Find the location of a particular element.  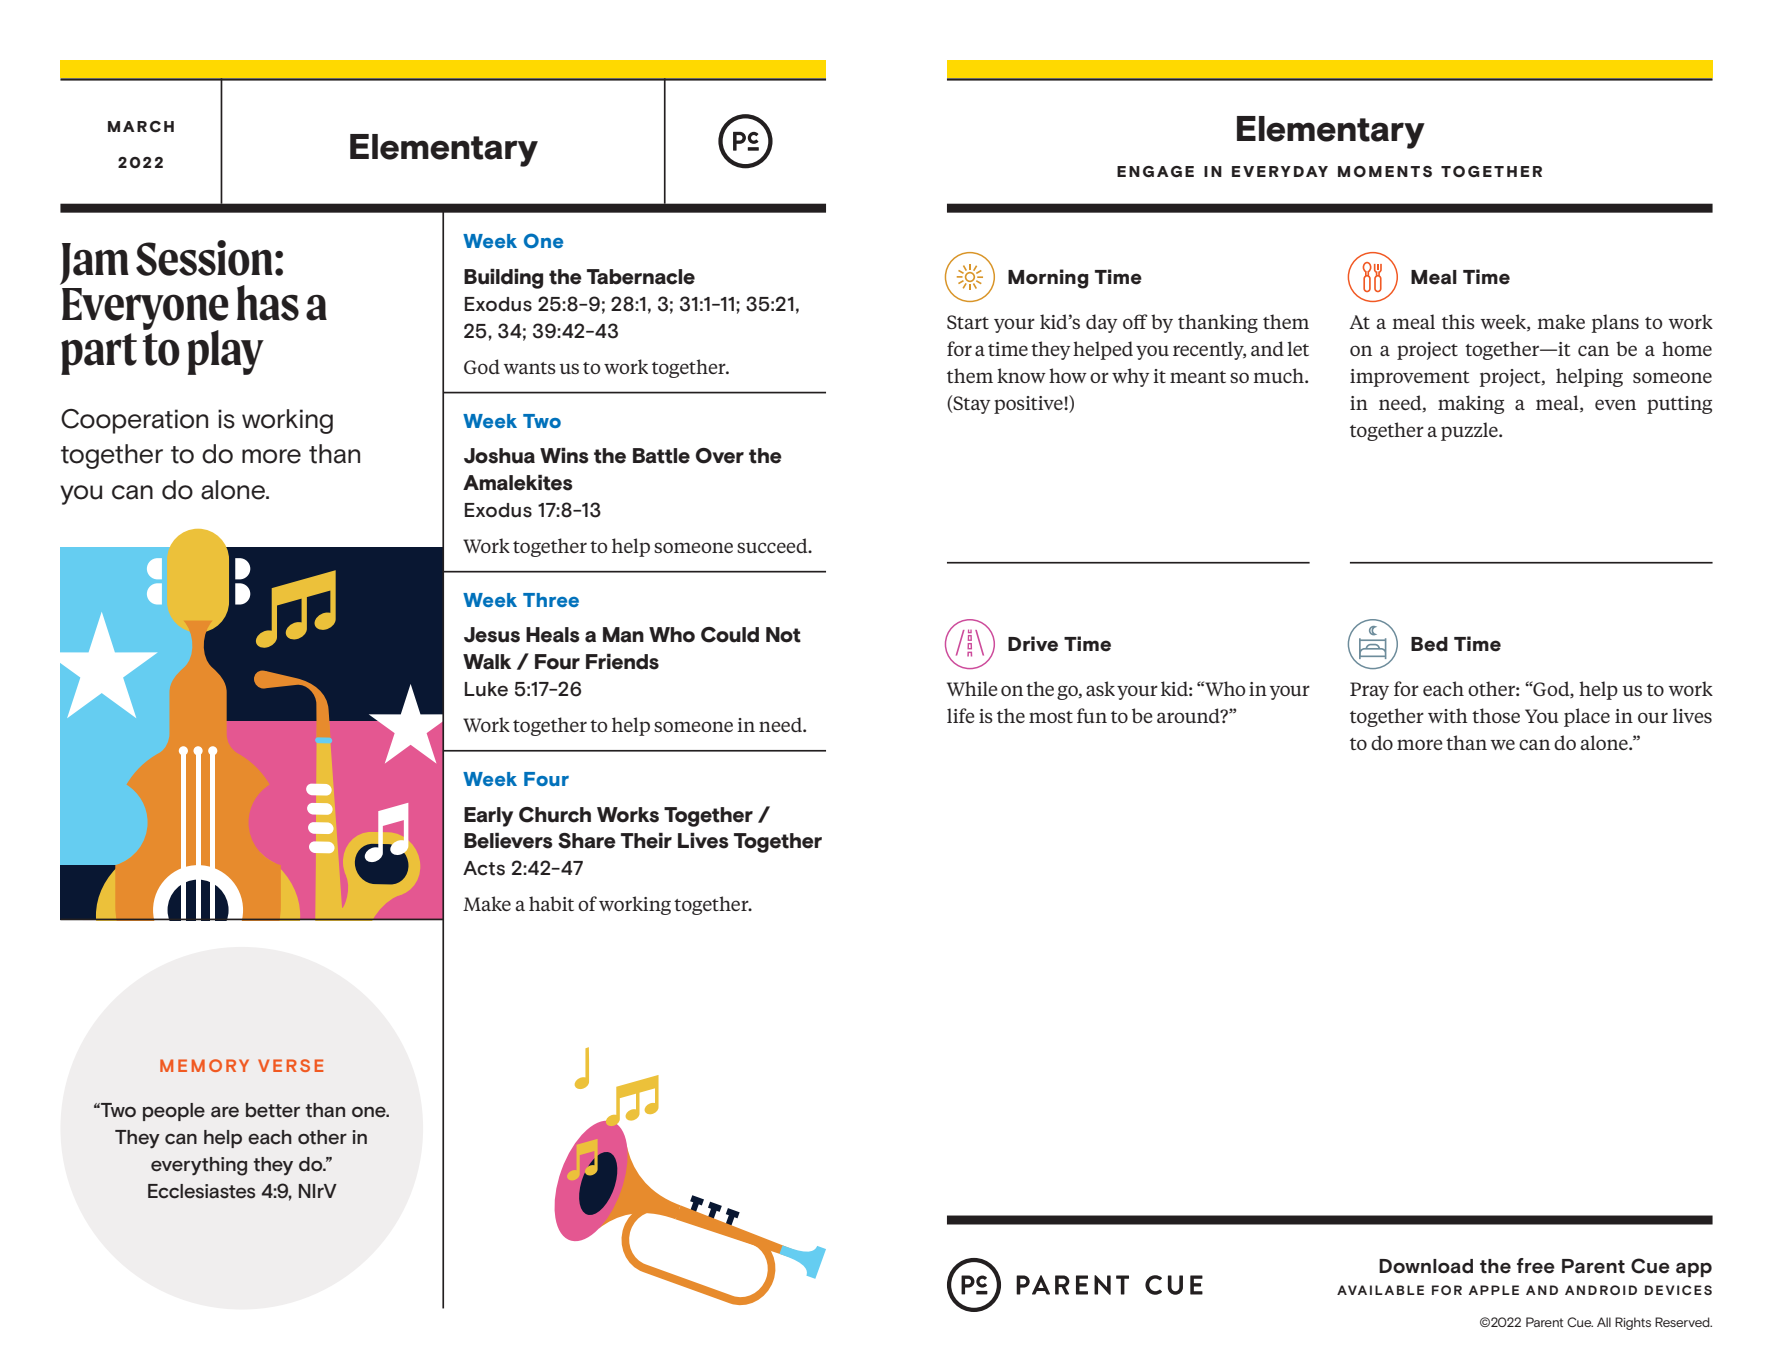

Amalekites is located at coordinates (518, 482).
